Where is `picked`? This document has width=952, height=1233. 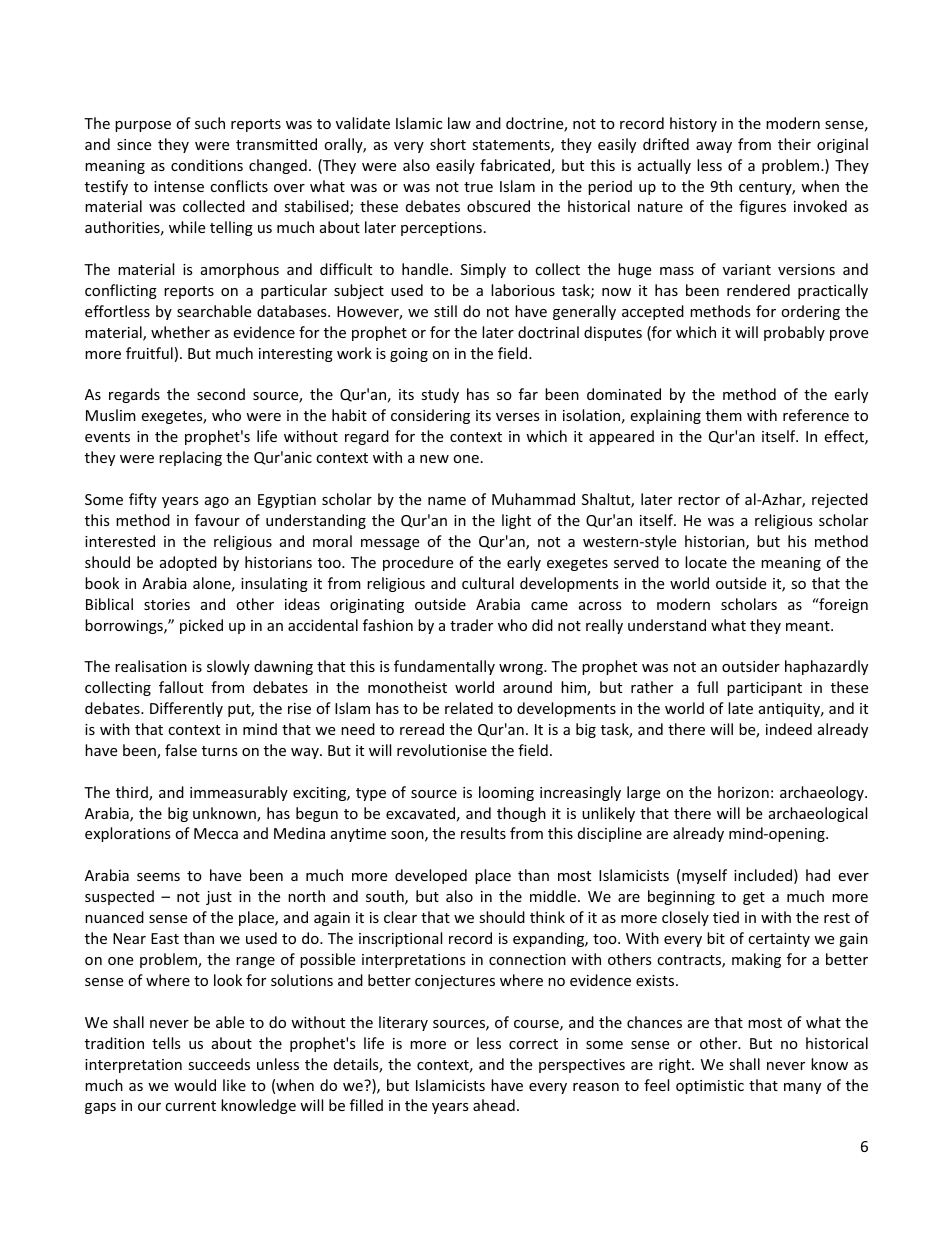
picked is located at coordinates (201, 626).
